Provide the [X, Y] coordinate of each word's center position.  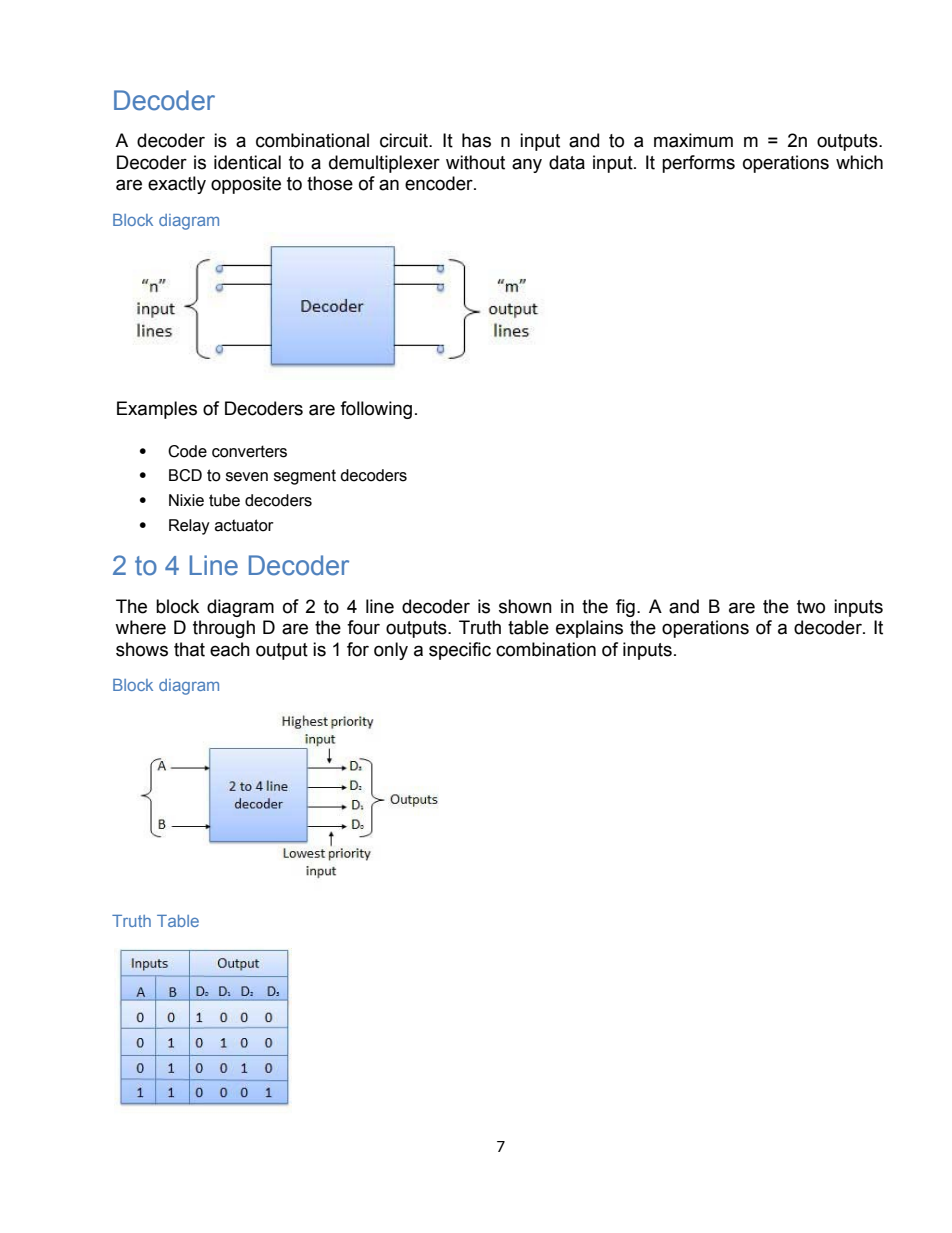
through [224, 629]
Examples [157, 410]
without [475, 162]
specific [460, 651]
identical [247, 162]
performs [698, 164]
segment [305, 477]
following [376, 410]
